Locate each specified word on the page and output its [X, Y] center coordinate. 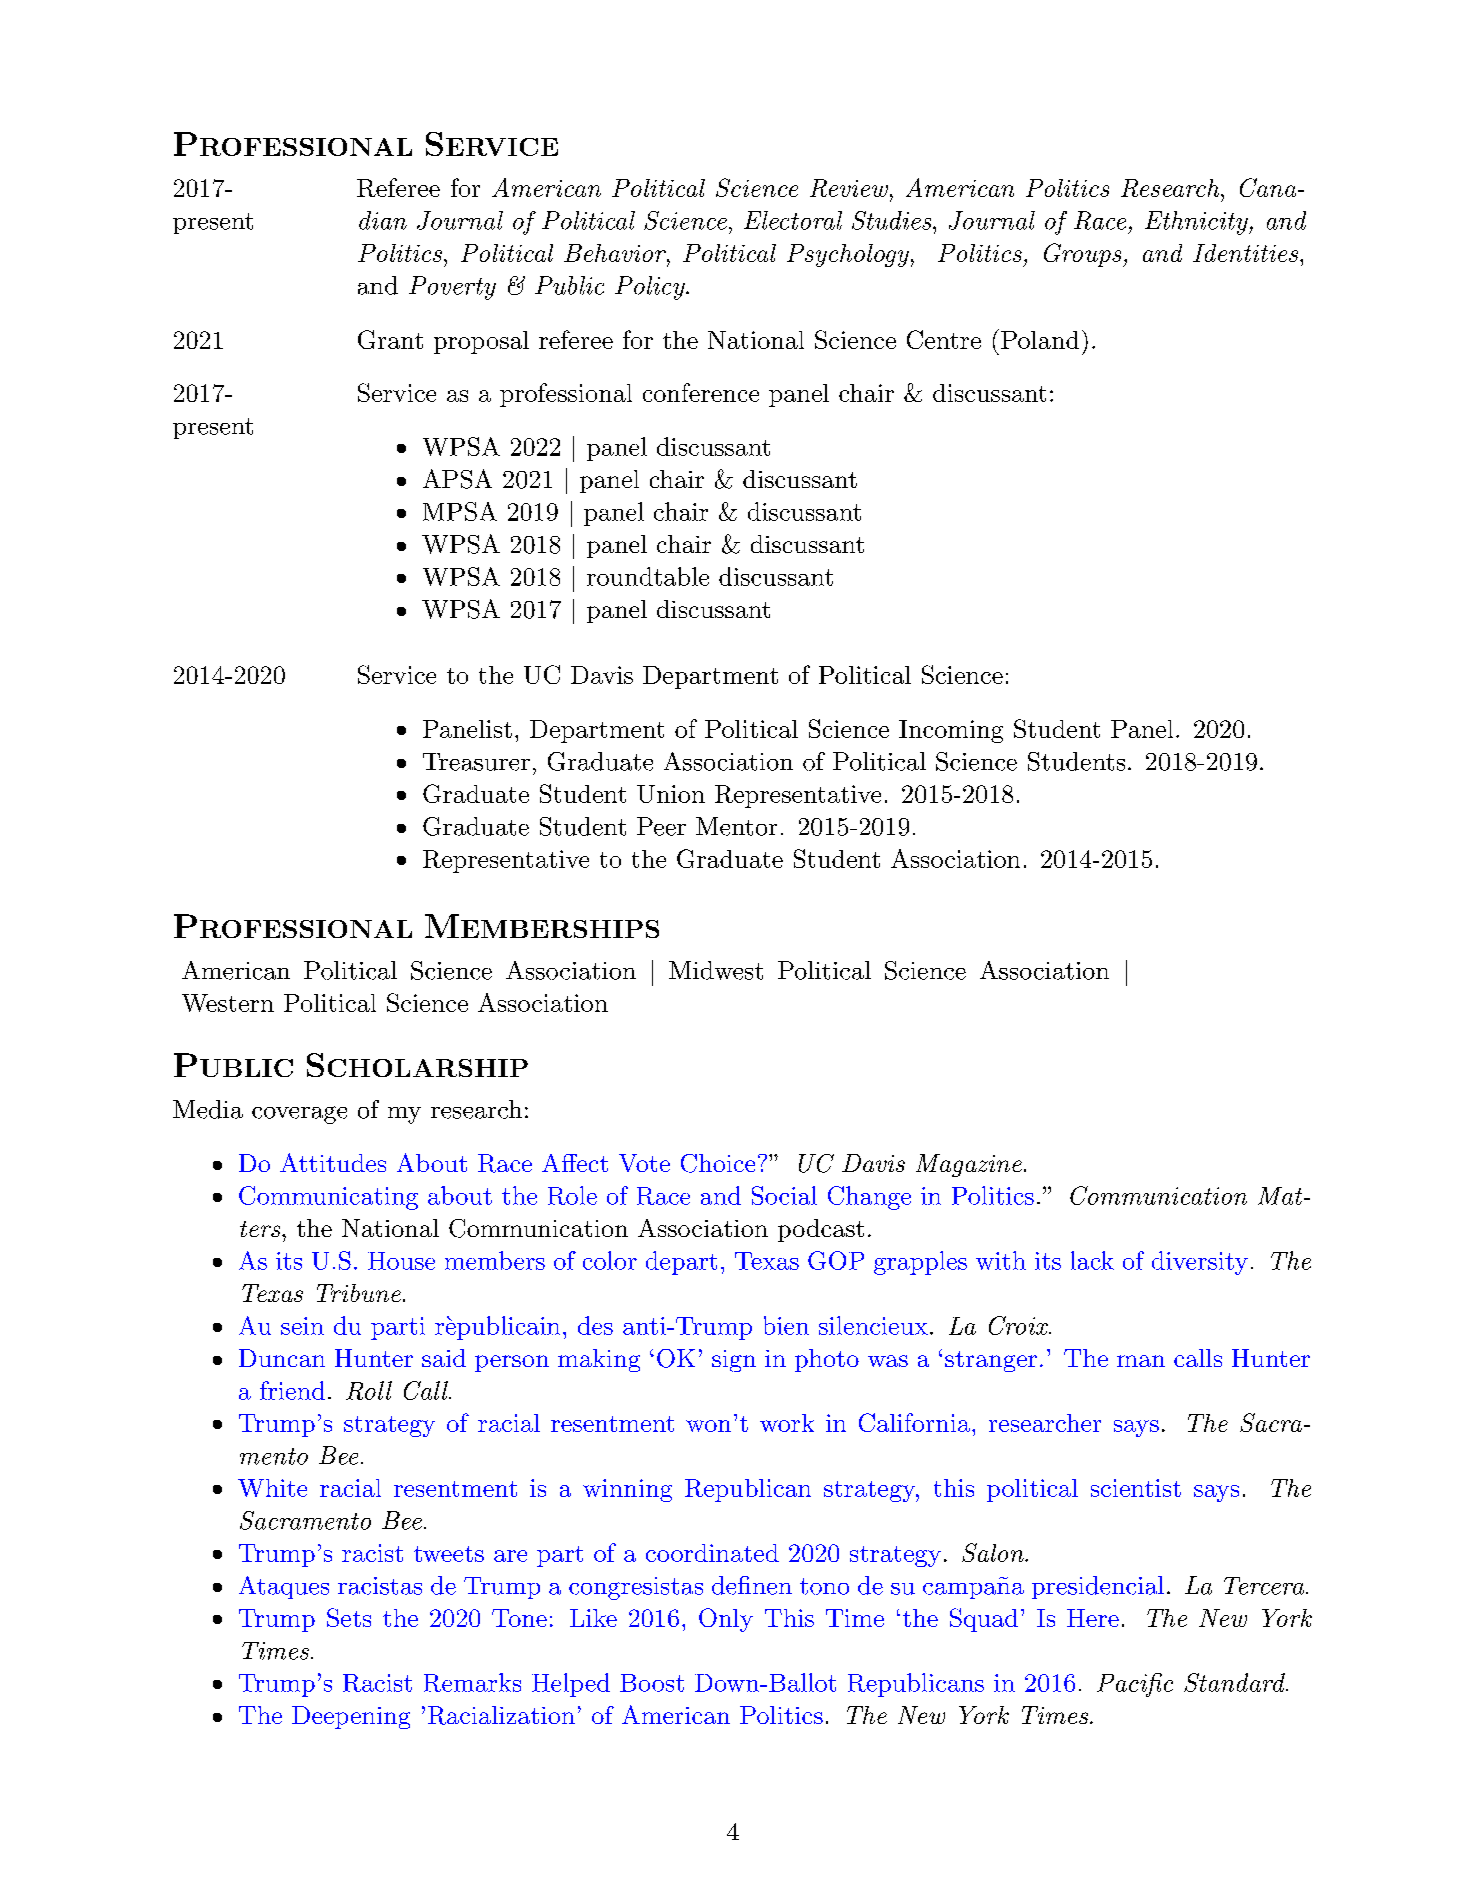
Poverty [452, 288]
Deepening [351, 1717]
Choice [718, 1163]
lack [1092, 1260]
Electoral [793, 220]
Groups [1084, 255]
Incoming [951, 731]
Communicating [328, 1198]
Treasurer [476, 762]
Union [671, 794]
